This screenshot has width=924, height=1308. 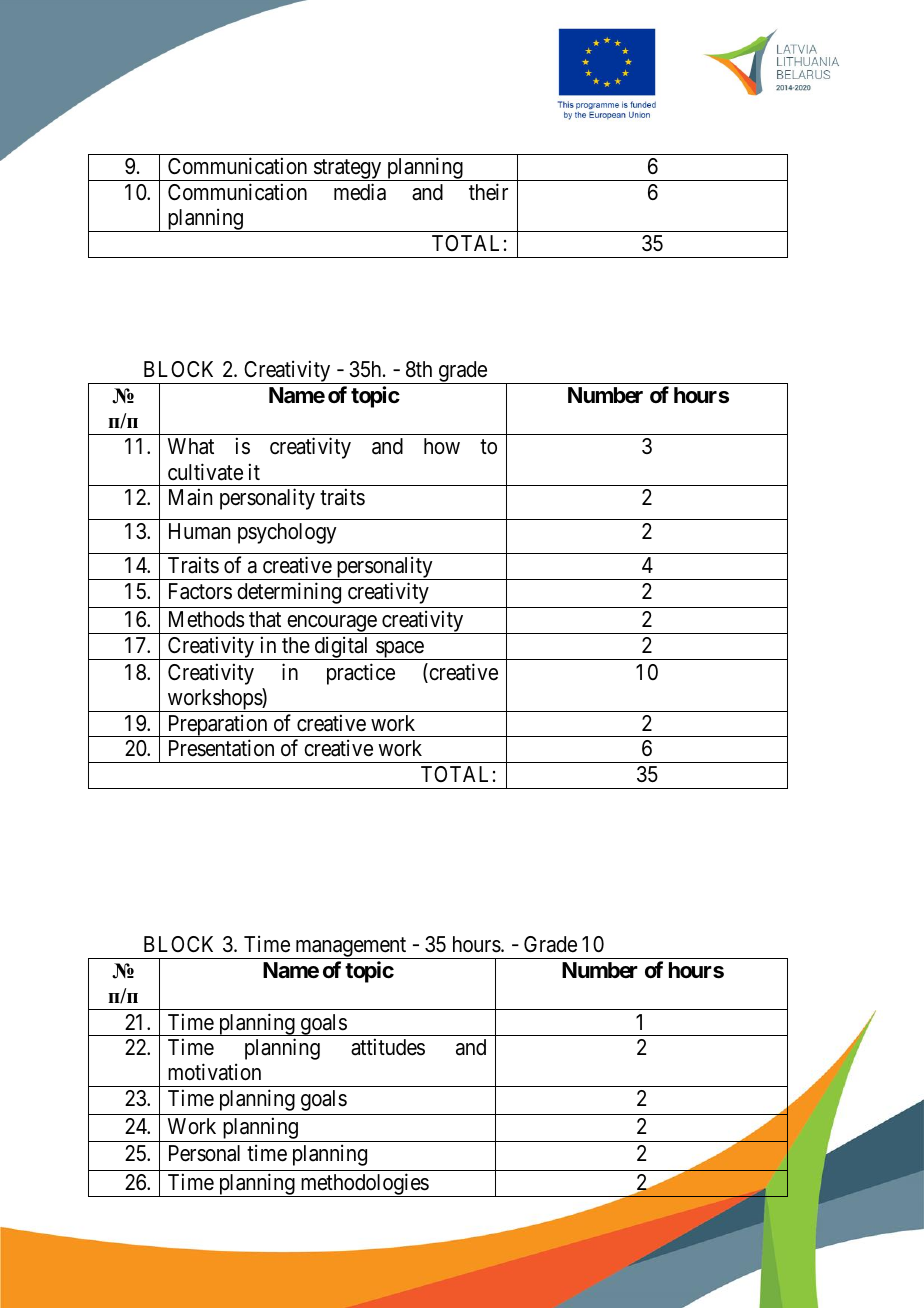 I want to click on Preparation, so click(x=217, y=725).
